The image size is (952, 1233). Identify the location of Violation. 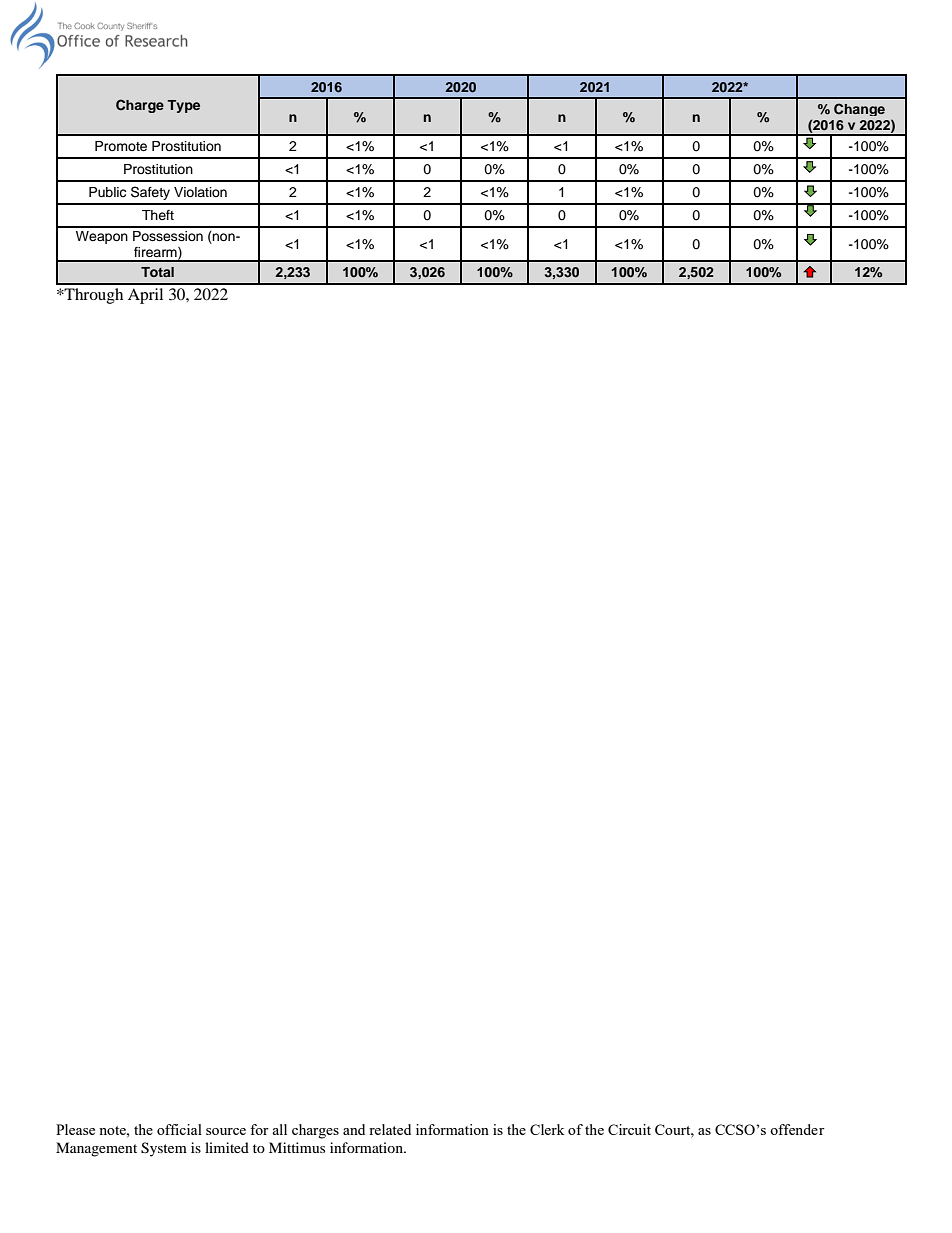
(200, 192).
